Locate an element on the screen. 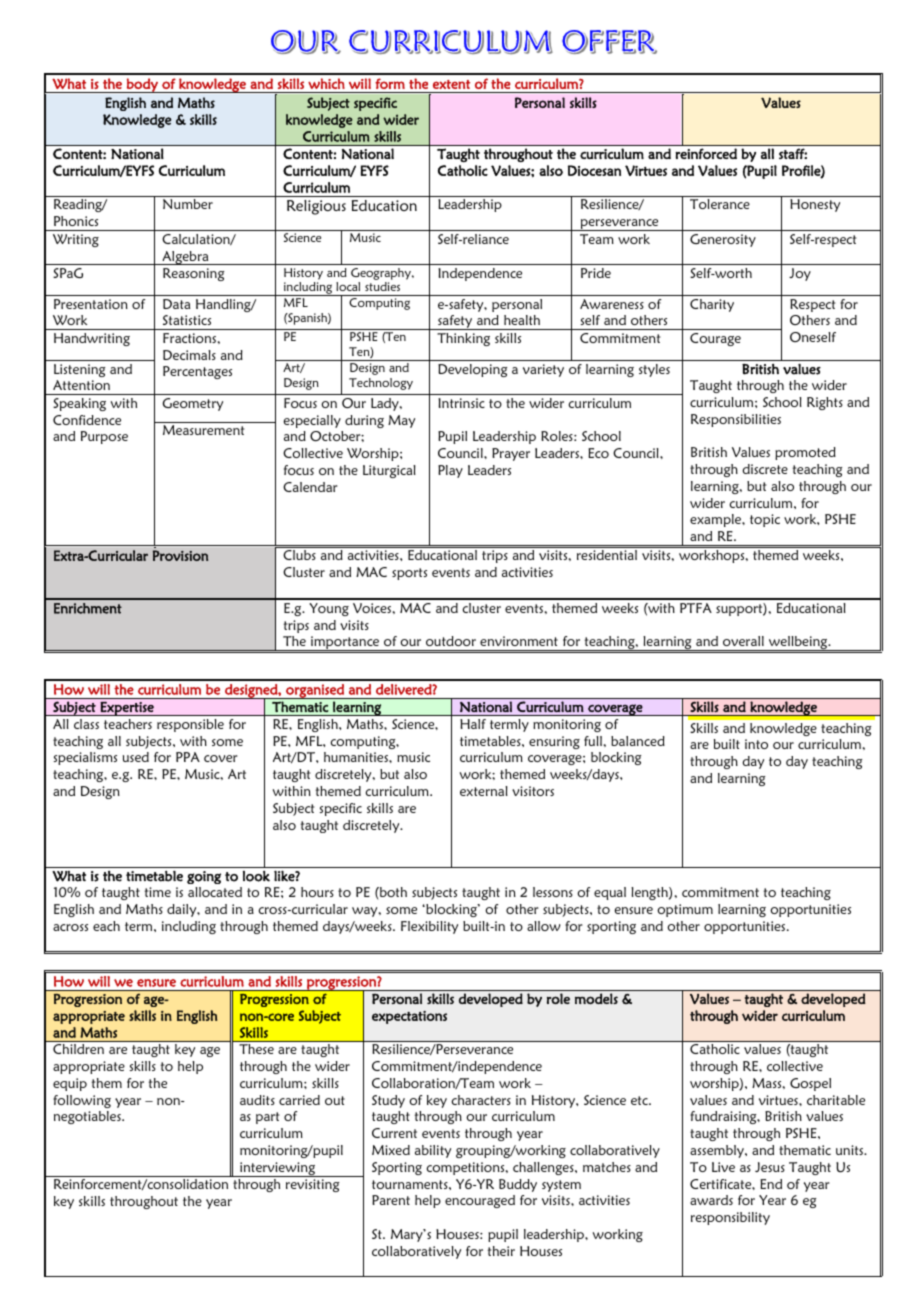 Image resolution: width=924 pixels, height=1308 pixels. body is located at coordinates (142, 85).
